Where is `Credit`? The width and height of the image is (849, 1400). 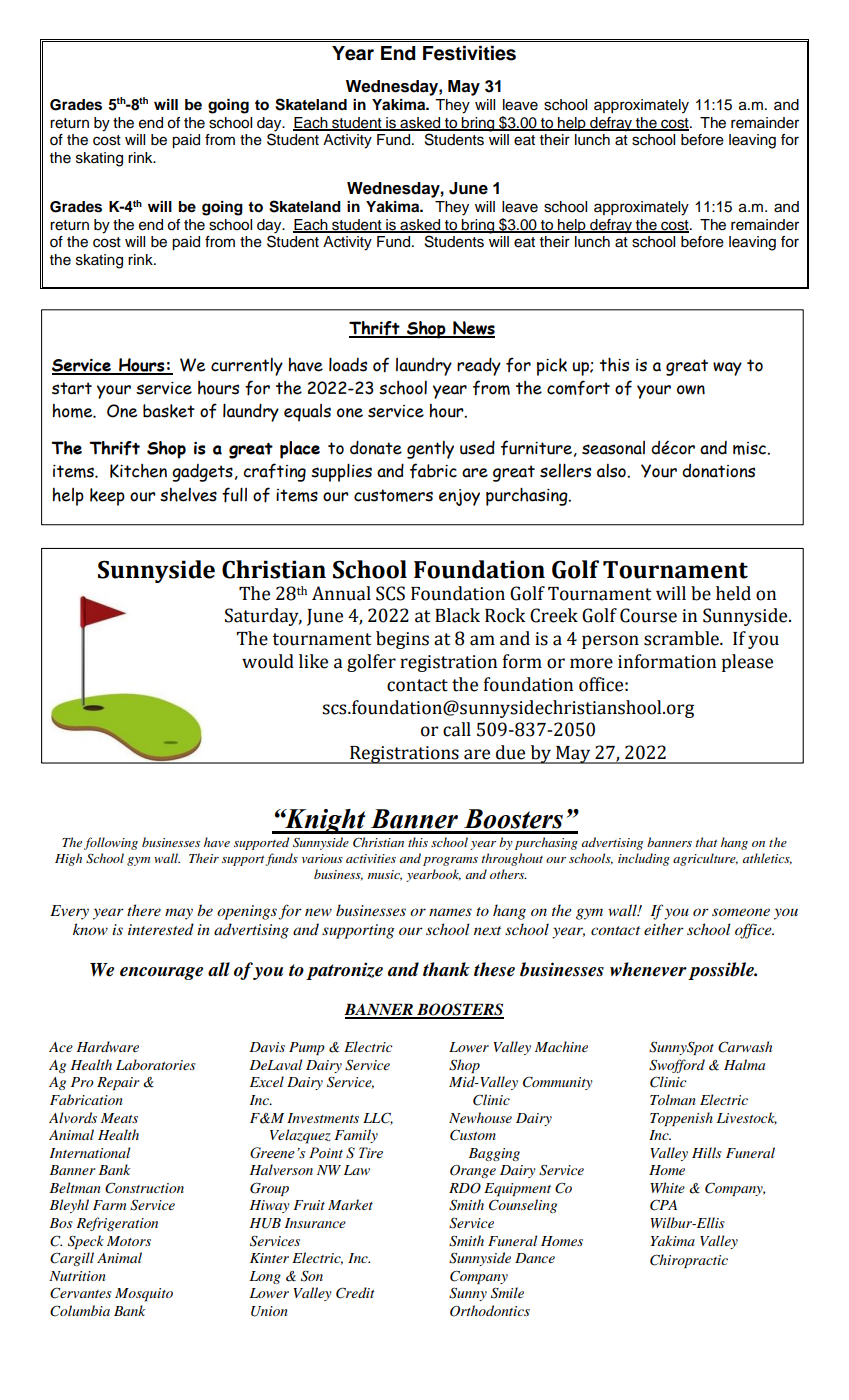
Credit is located at coordinates (355, 1293).
